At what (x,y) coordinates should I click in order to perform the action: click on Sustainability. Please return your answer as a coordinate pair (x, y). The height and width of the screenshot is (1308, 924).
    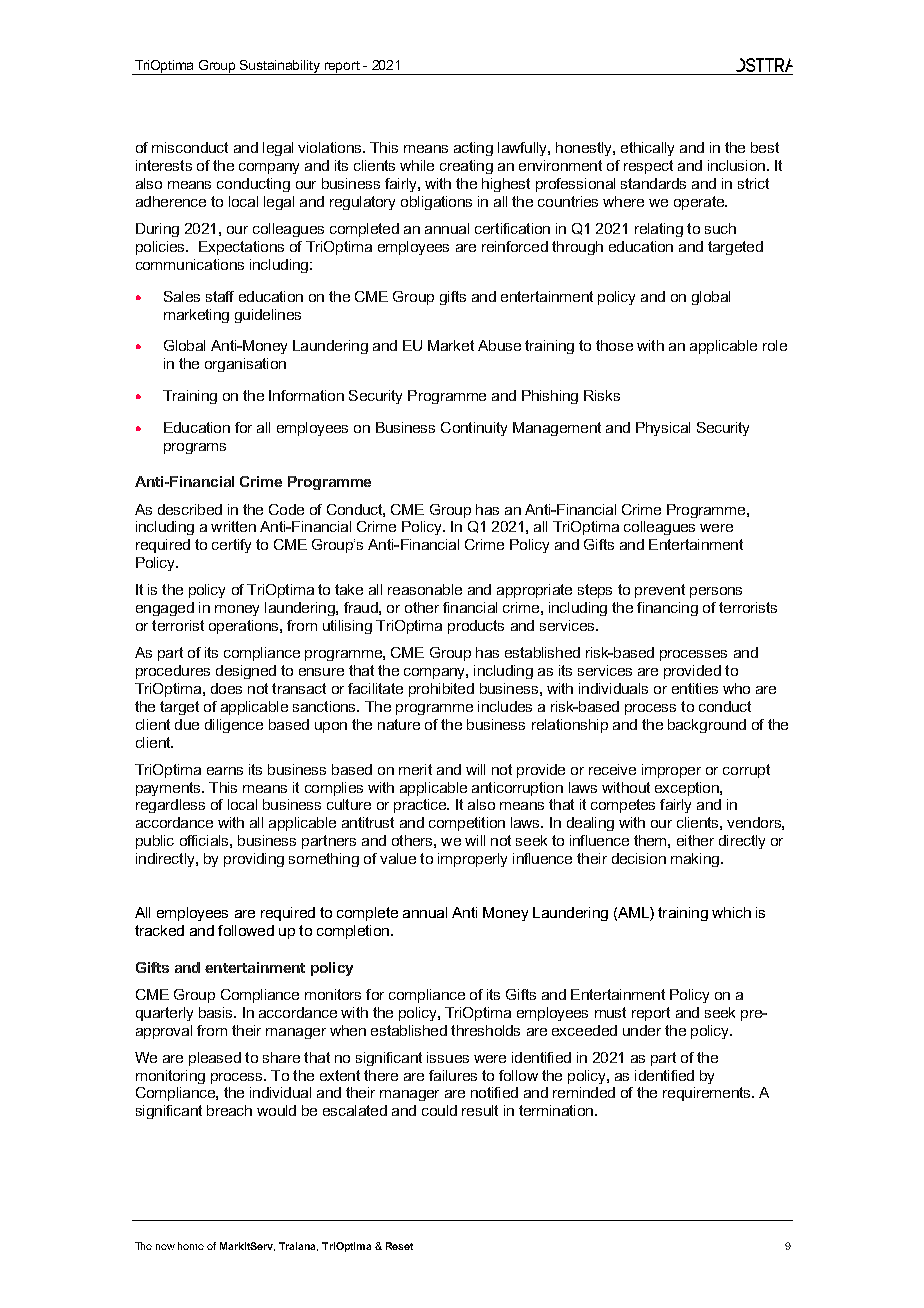
    Looking at the image, I should click on (280, 67).
